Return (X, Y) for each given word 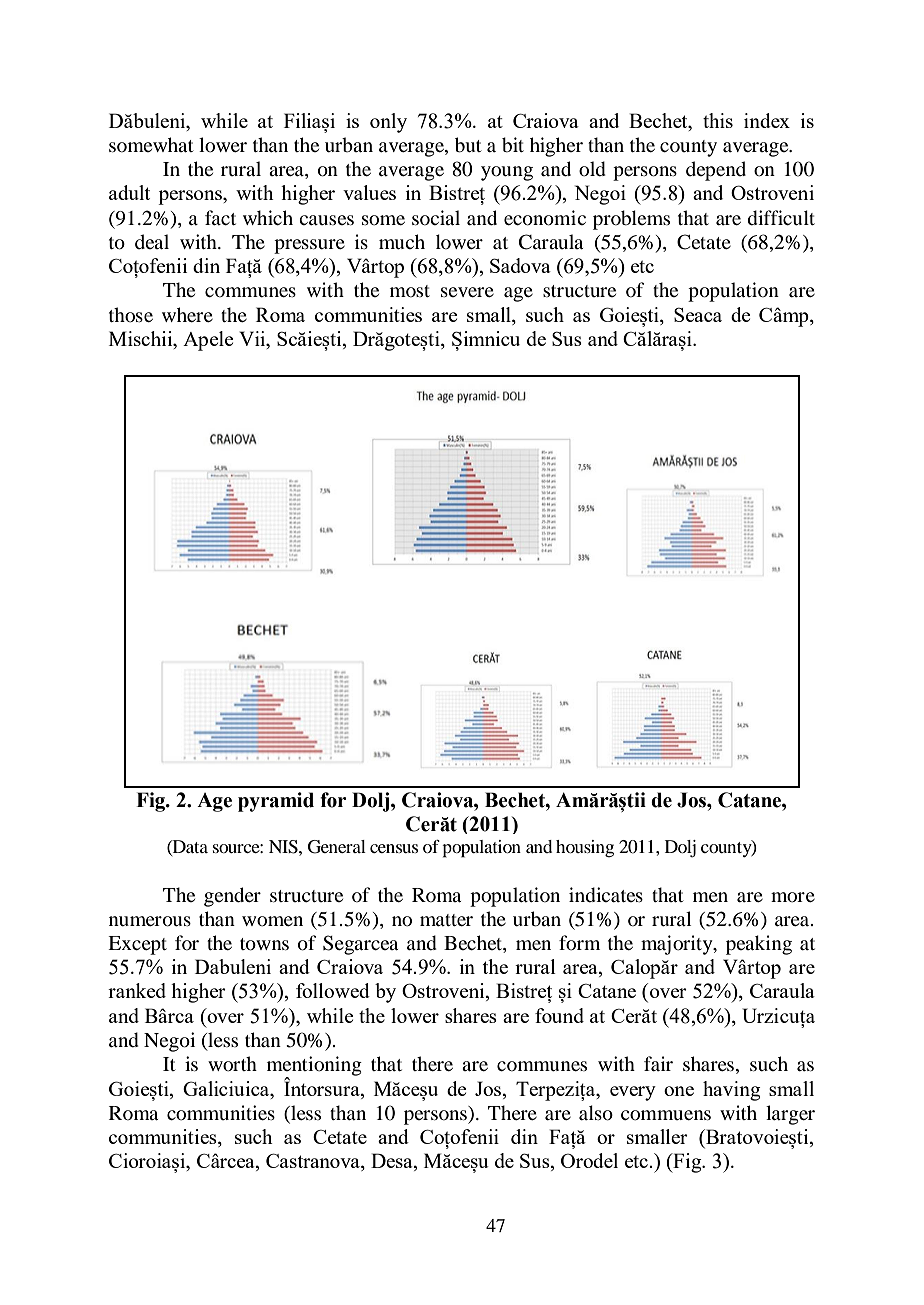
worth (232, 1064)
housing (585, 849)
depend (716, 171)
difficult (781, 218)
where (187, 314)
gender (232, 897)
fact (220, 217)
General (337, 847)
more (793, 897)
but (468, 145)
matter (446, 920)
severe (467, 292)
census (394, 848)
